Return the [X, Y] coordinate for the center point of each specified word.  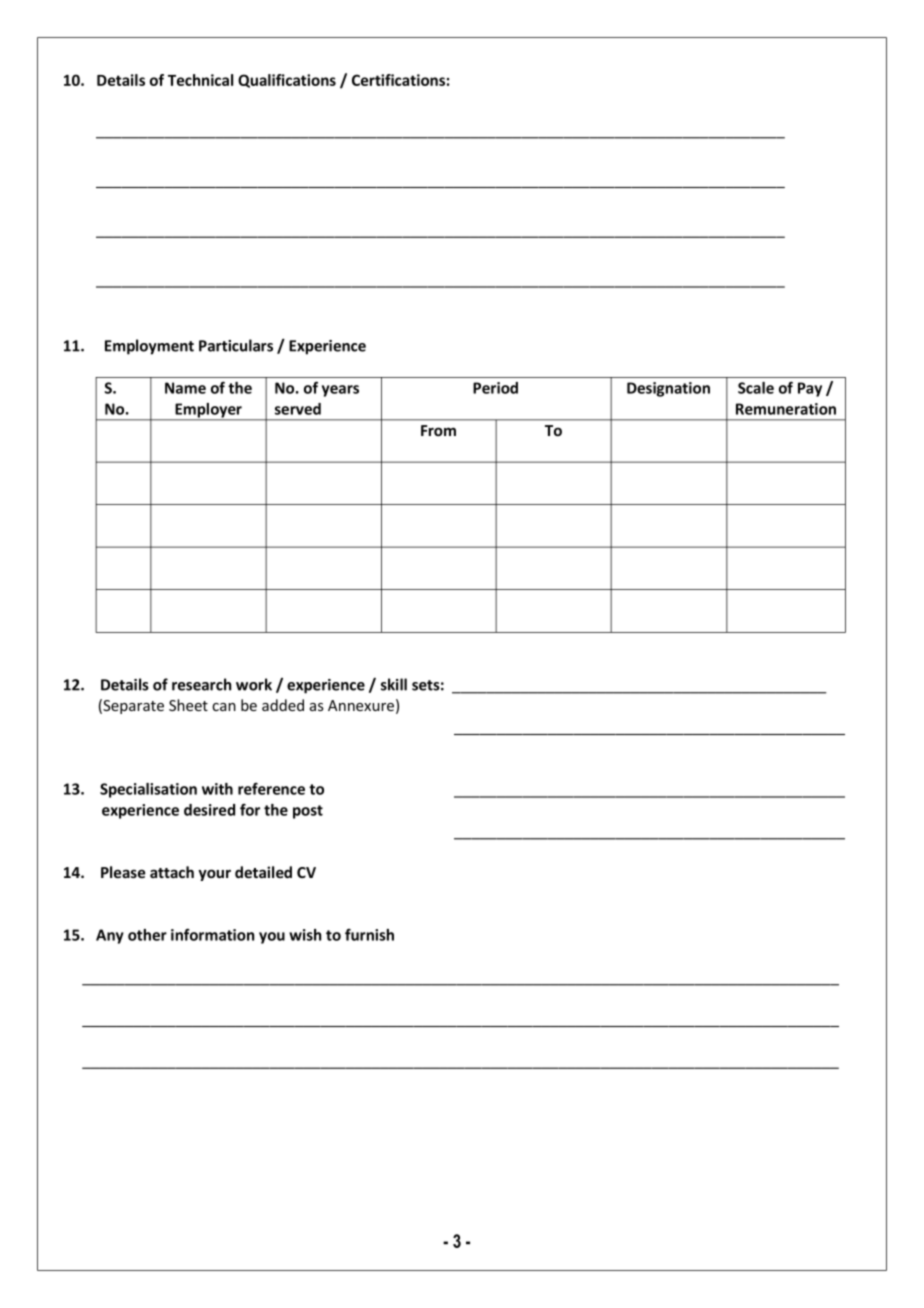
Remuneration [786, 409]
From [438, 430]
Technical [200, 80]
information [212, 934]
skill [394, 684]
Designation [668, 389]
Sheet [188, 705]
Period [495, 388]
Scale [756, 388]
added [283, 705]
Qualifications [287, 81]
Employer [208, 411]
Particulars [236, 345]
